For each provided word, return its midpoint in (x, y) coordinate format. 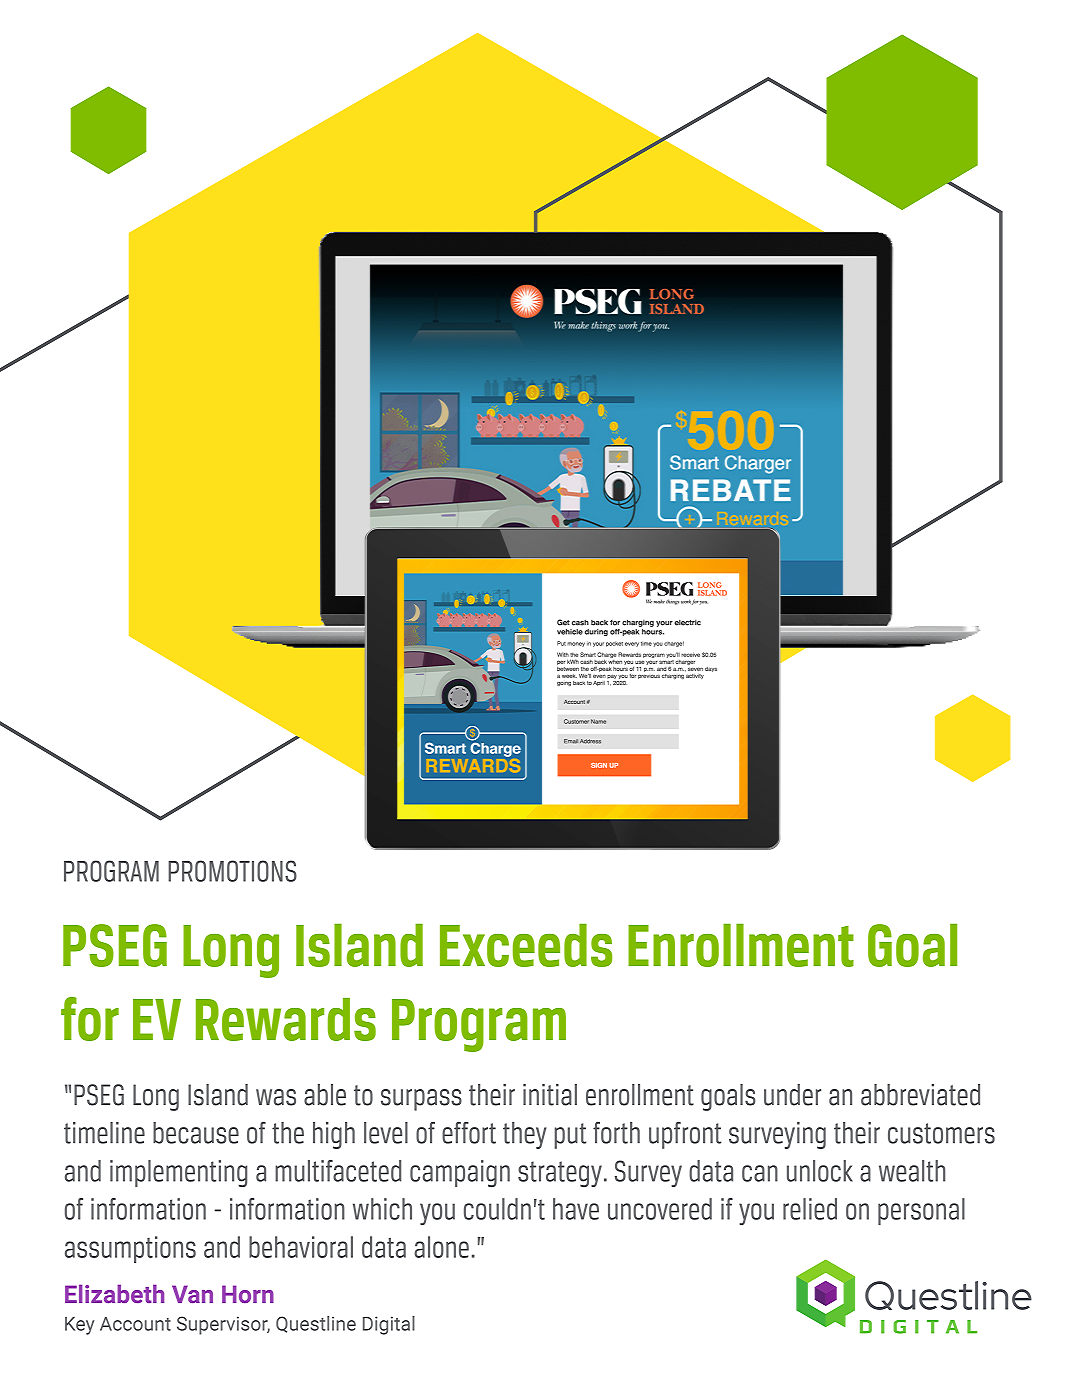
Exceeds (526, 945)
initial (550, 1095)
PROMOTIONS (232, 871)
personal (921, 1211)
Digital (389, 1325)
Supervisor (223, 1325)
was (276, 1097)
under (792, 1095)
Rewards (286, 1019)
